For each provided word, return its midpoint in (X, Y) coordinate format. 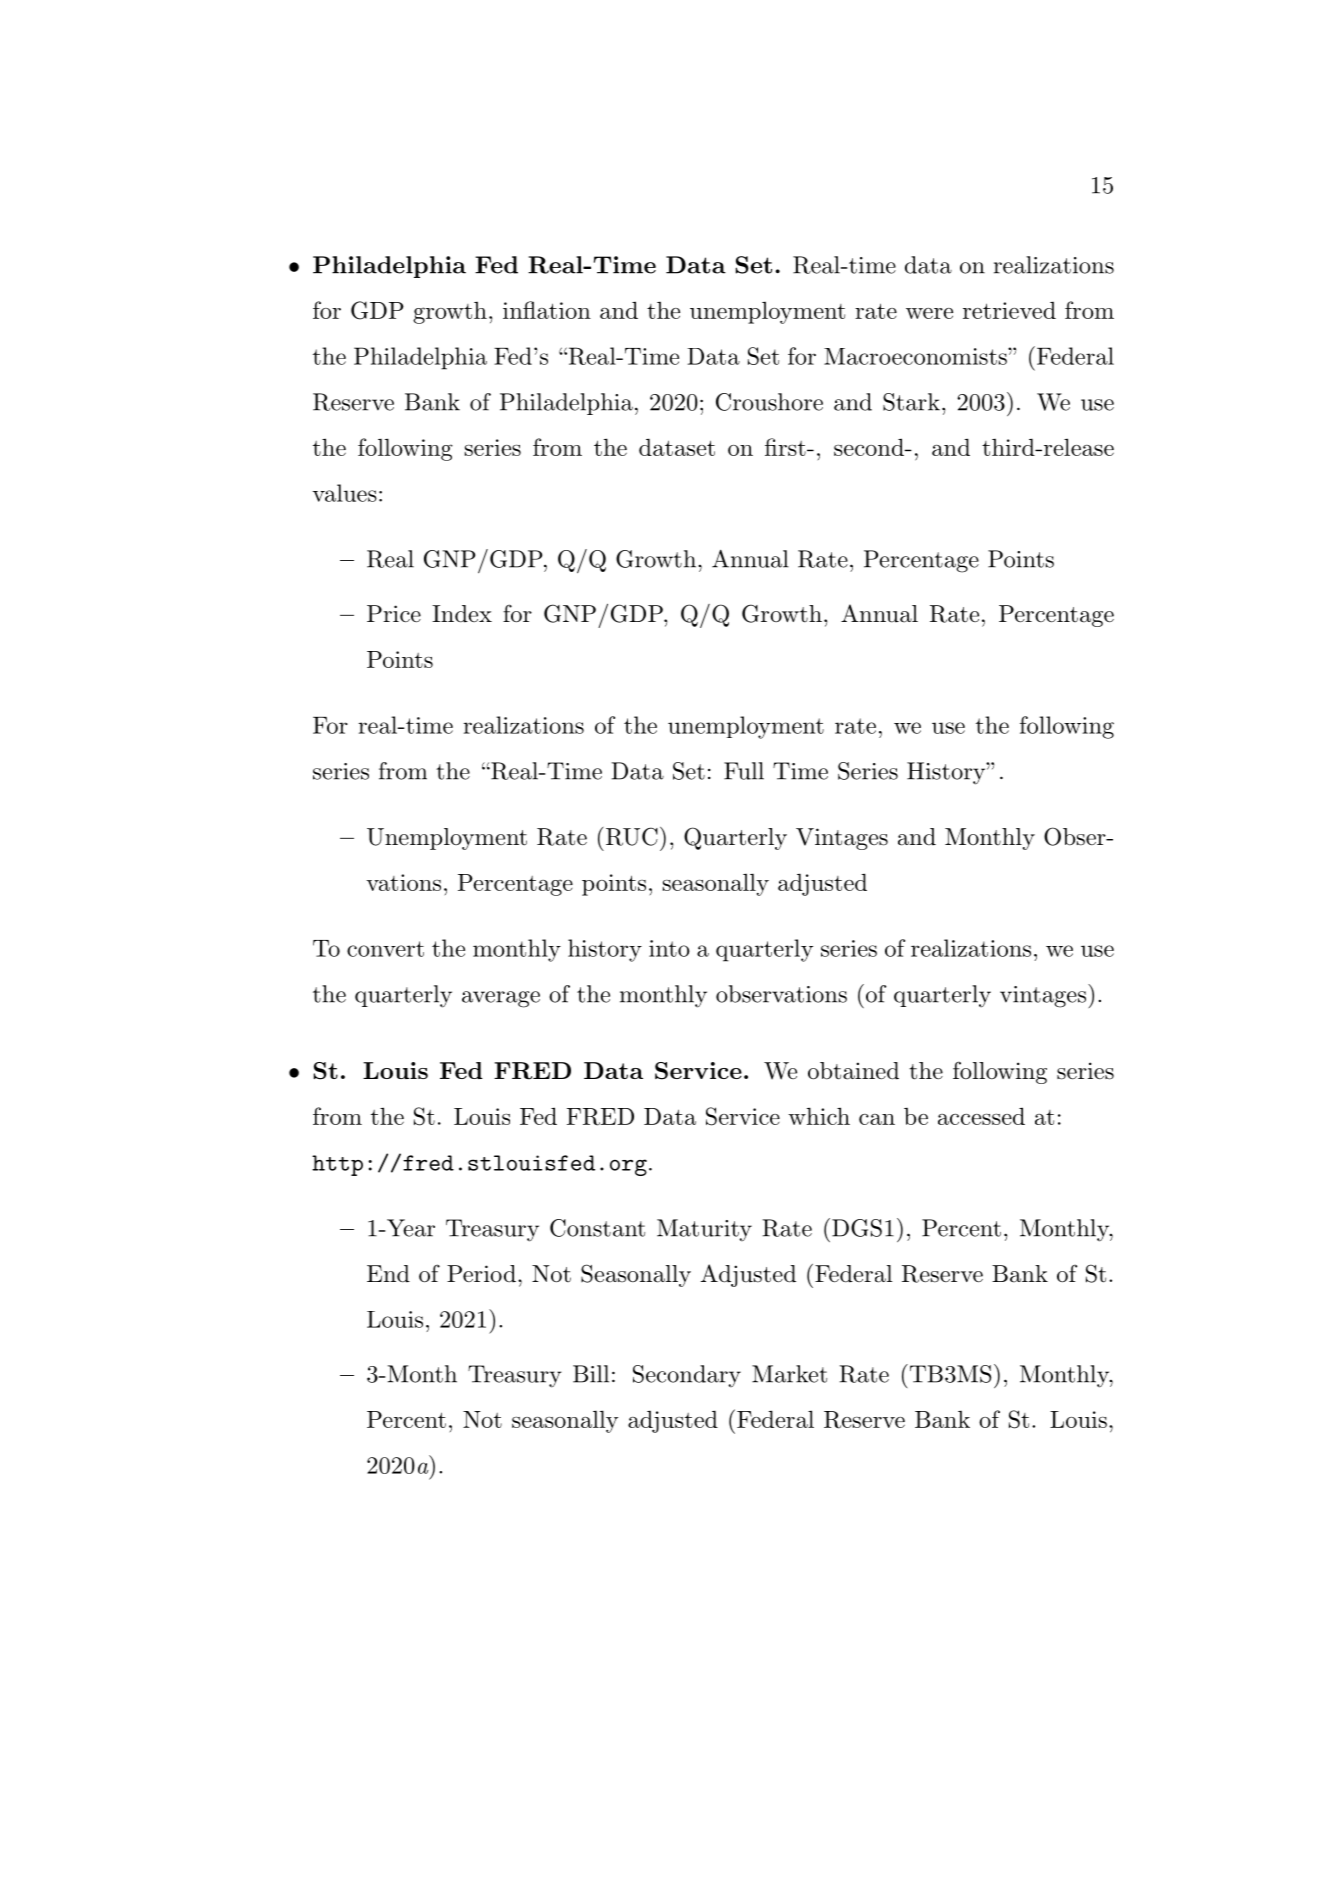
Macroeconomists (916, 356)
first (785, 447)
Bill (591, 1374)
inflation (547, 310)
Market (789, 1374)
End (388, 1274)
